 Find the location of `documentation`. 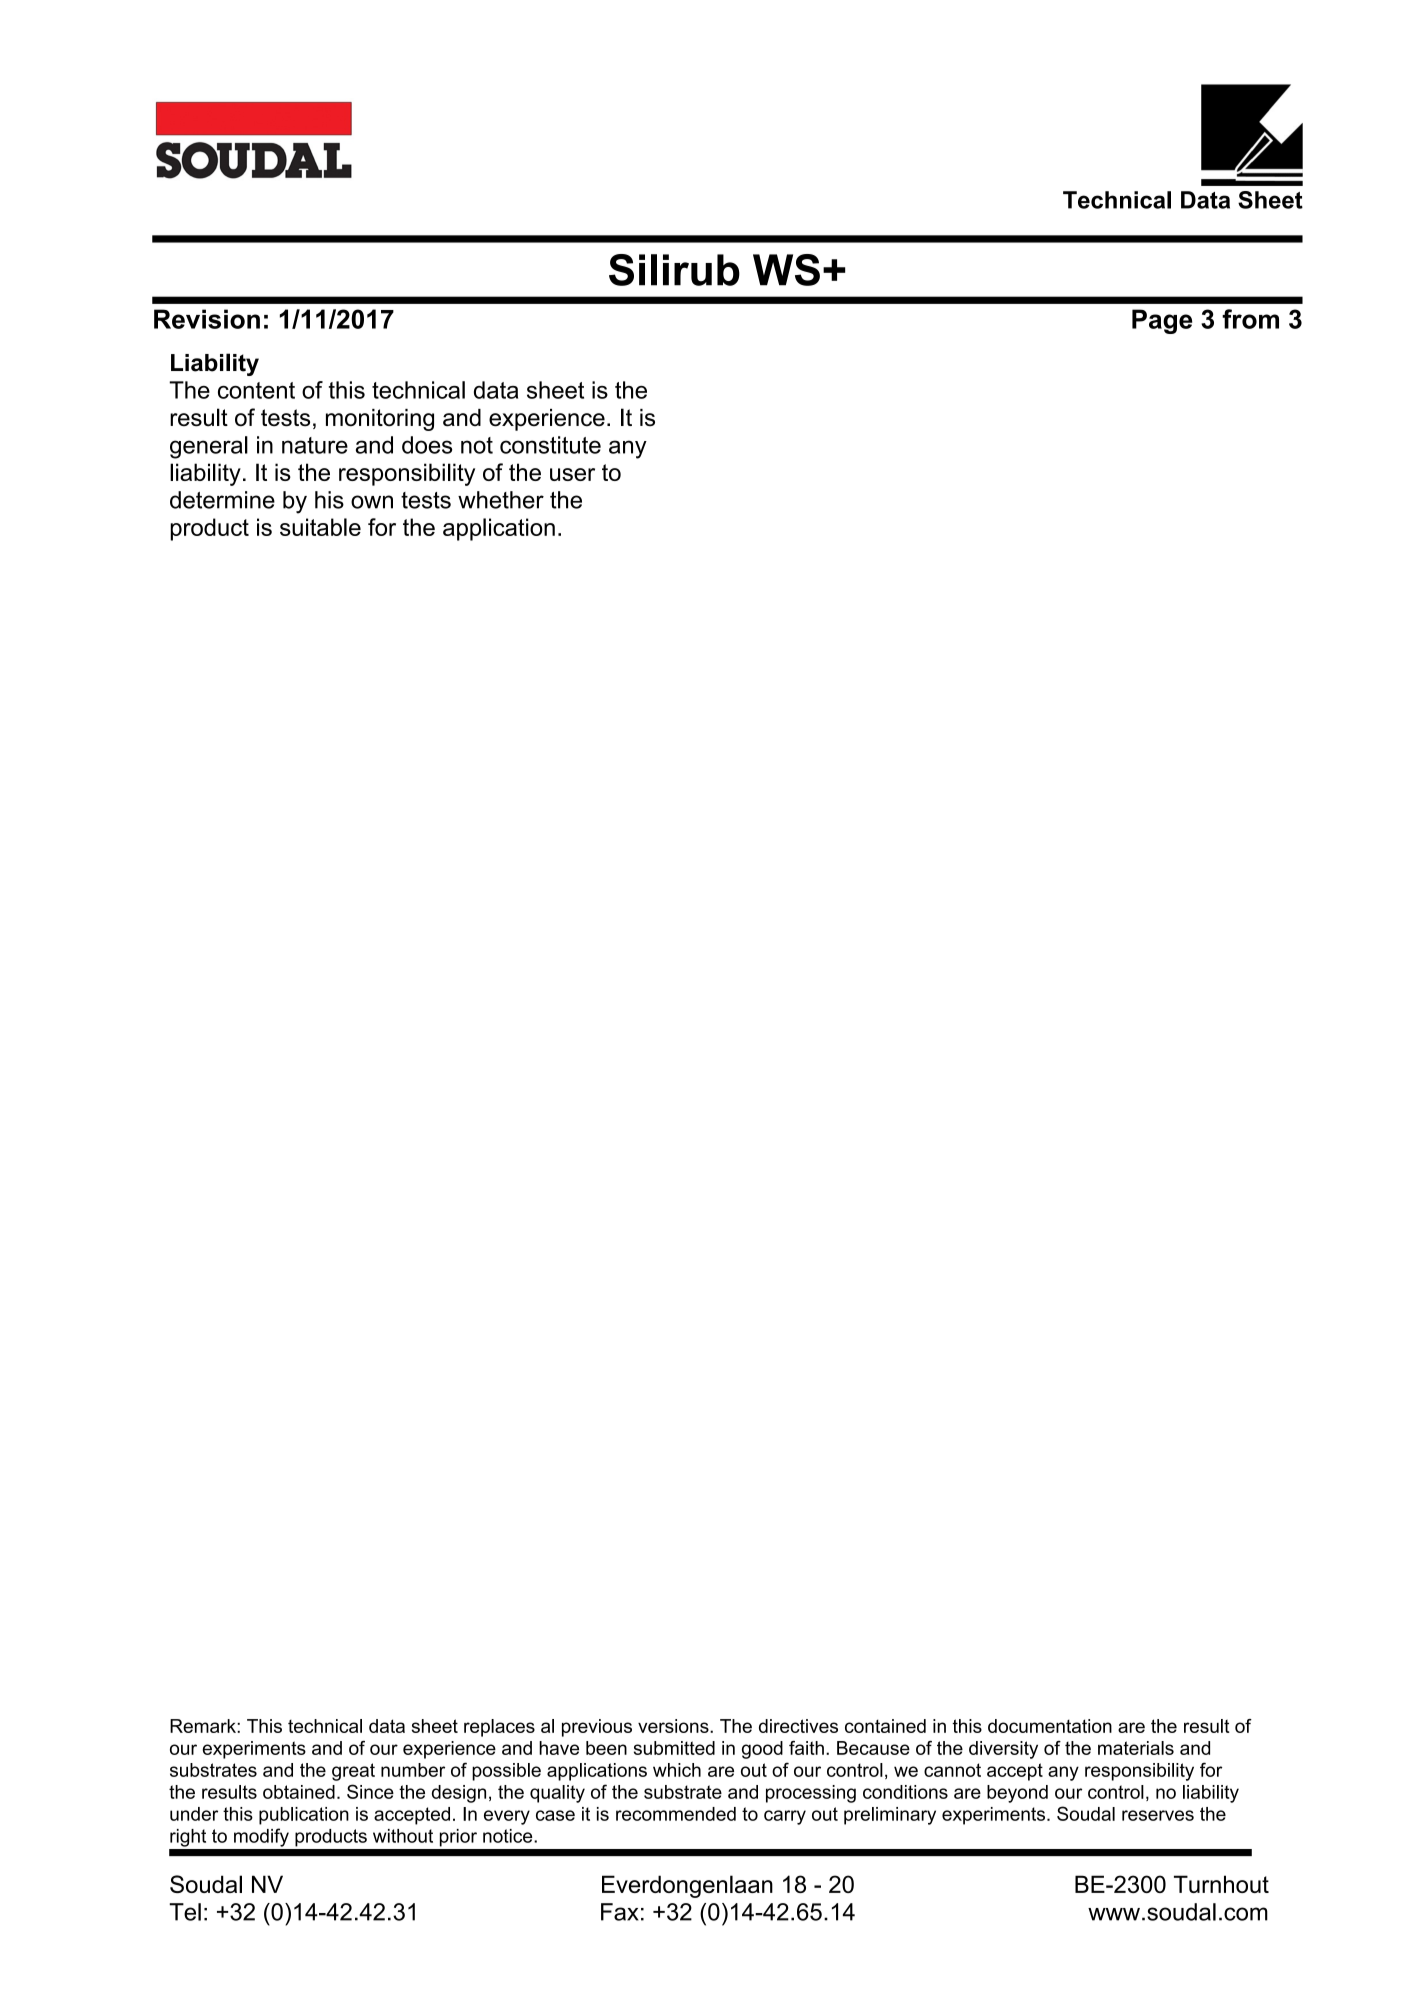

documentation is located at coordinates (1050, 1726).
